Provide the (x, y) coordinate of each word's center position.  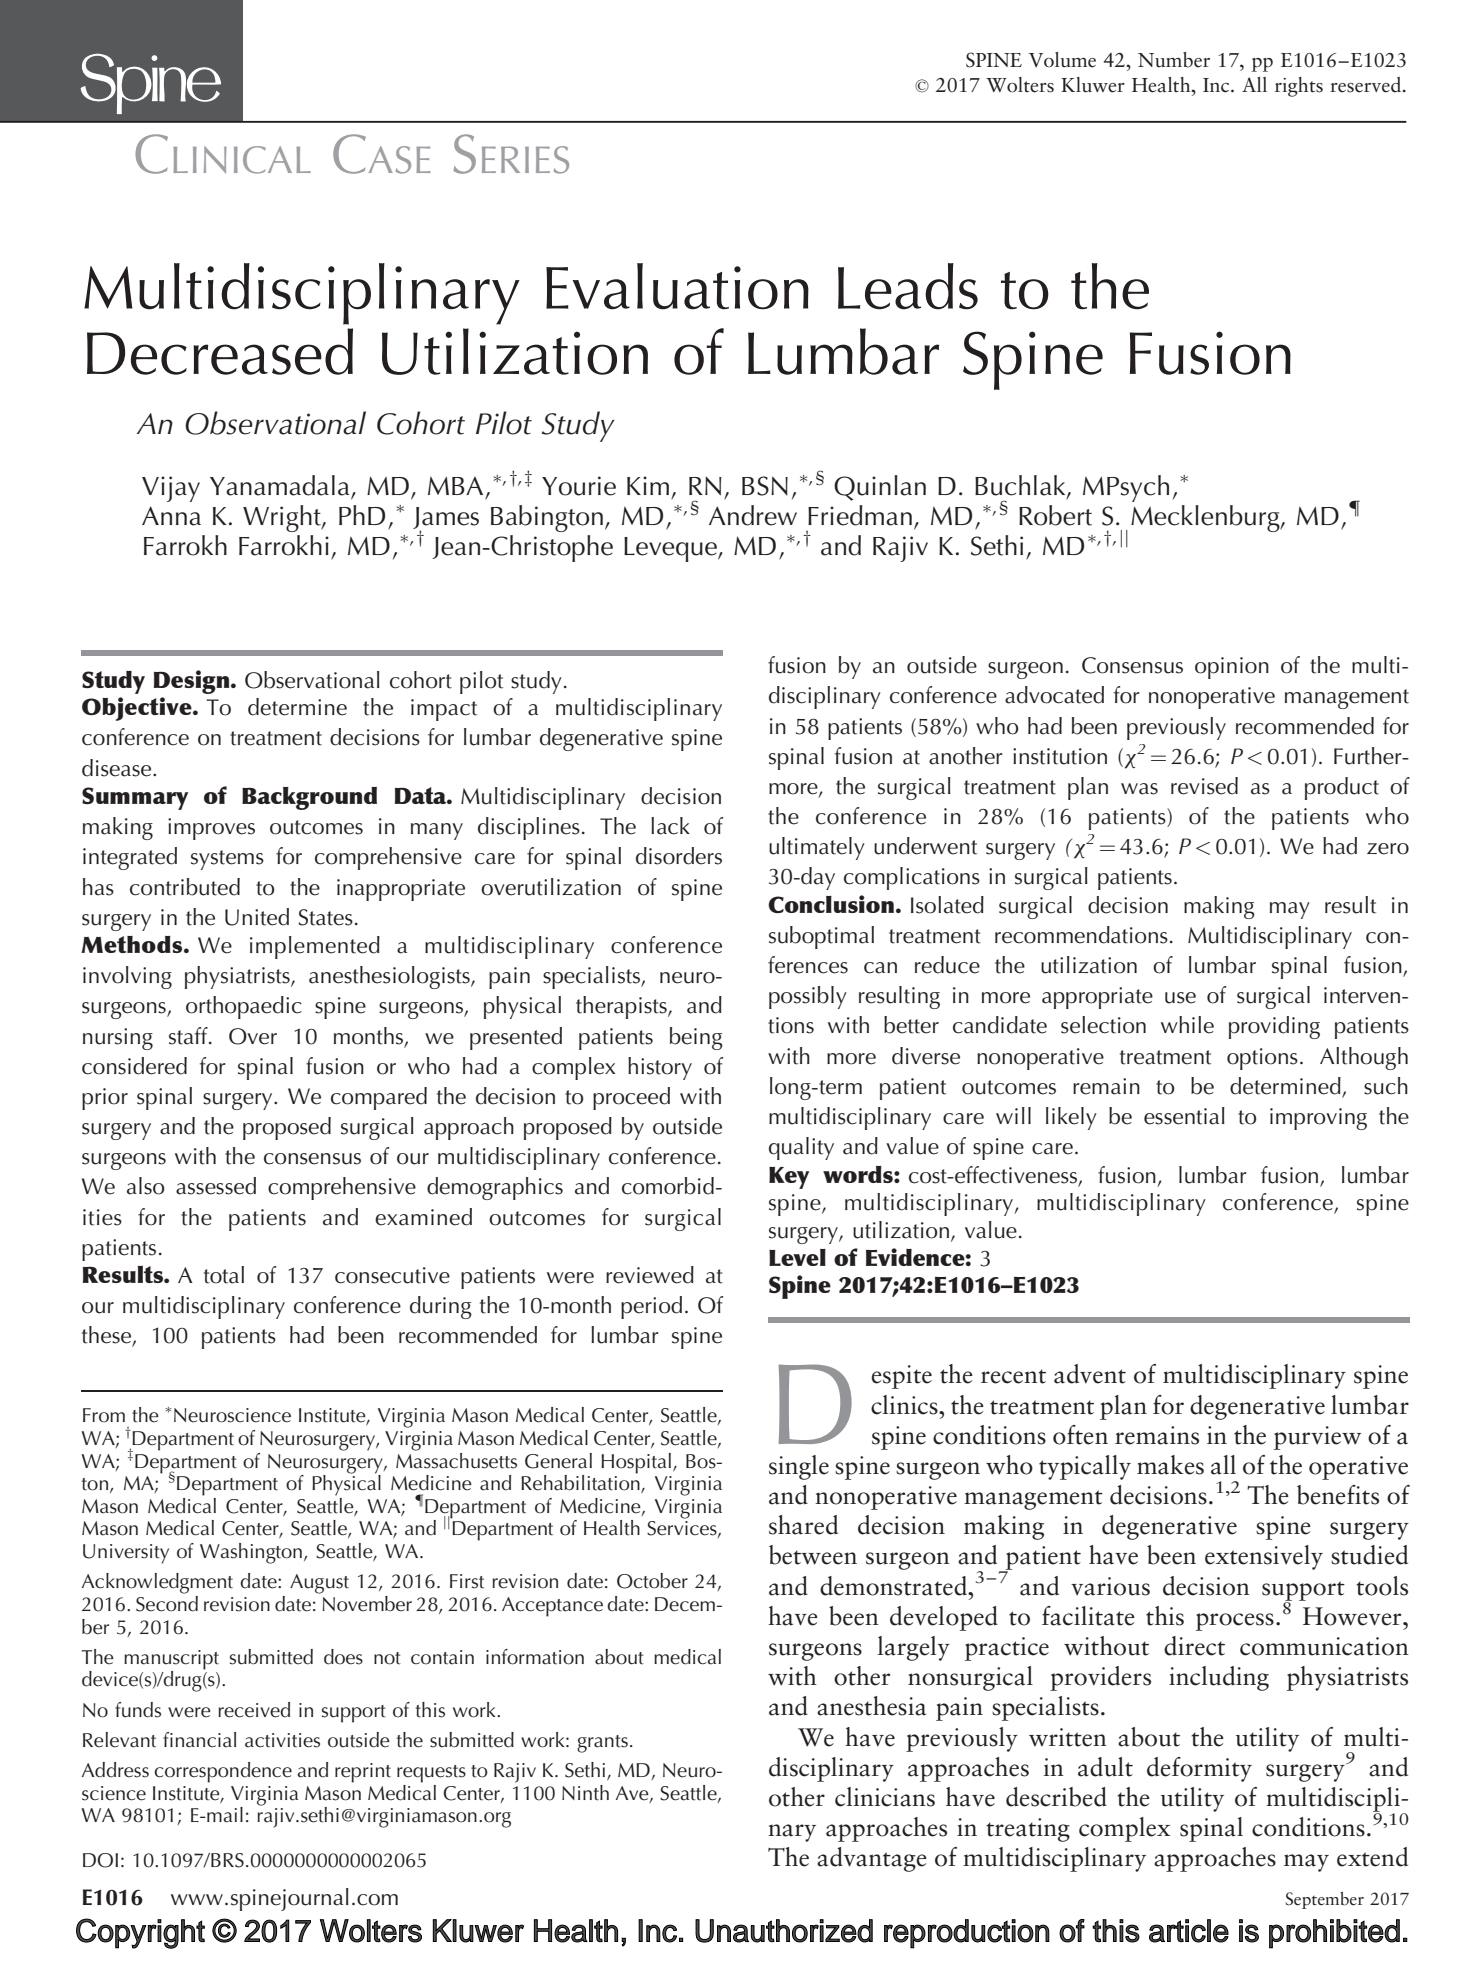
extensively (1264, 1557)
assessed (216, 1186)
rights (1299, 87)
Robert (1055, 515)
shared (803, 1525)
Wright (283, 518)
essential (1184, 1116)
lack (670, 826)
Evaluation (677, 286)
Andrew (753, 515)
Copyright (140, 1933)
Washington (251, 1553)
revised (1204, 786)
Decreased (220, 351)
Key (789, 1178)
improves (211, 829)
